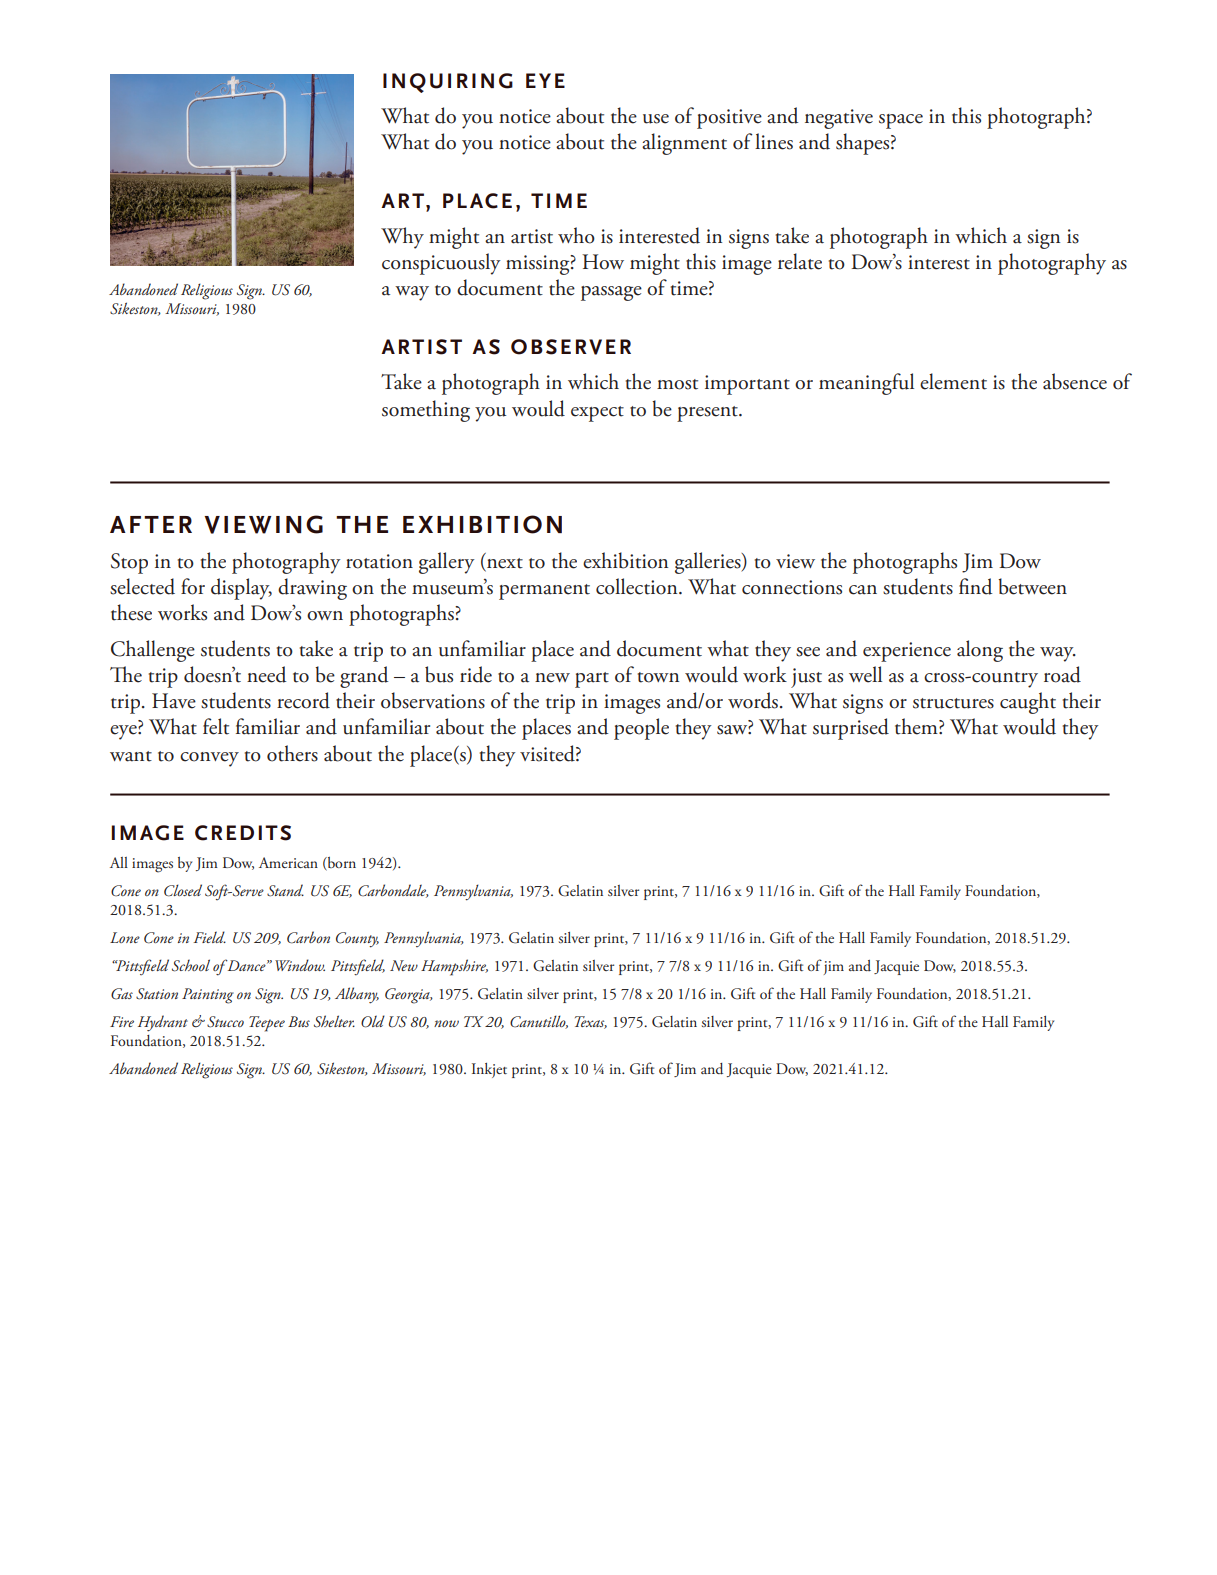  Describe the element at coordinates (975, 586) in the page. I see `find` at that location.
